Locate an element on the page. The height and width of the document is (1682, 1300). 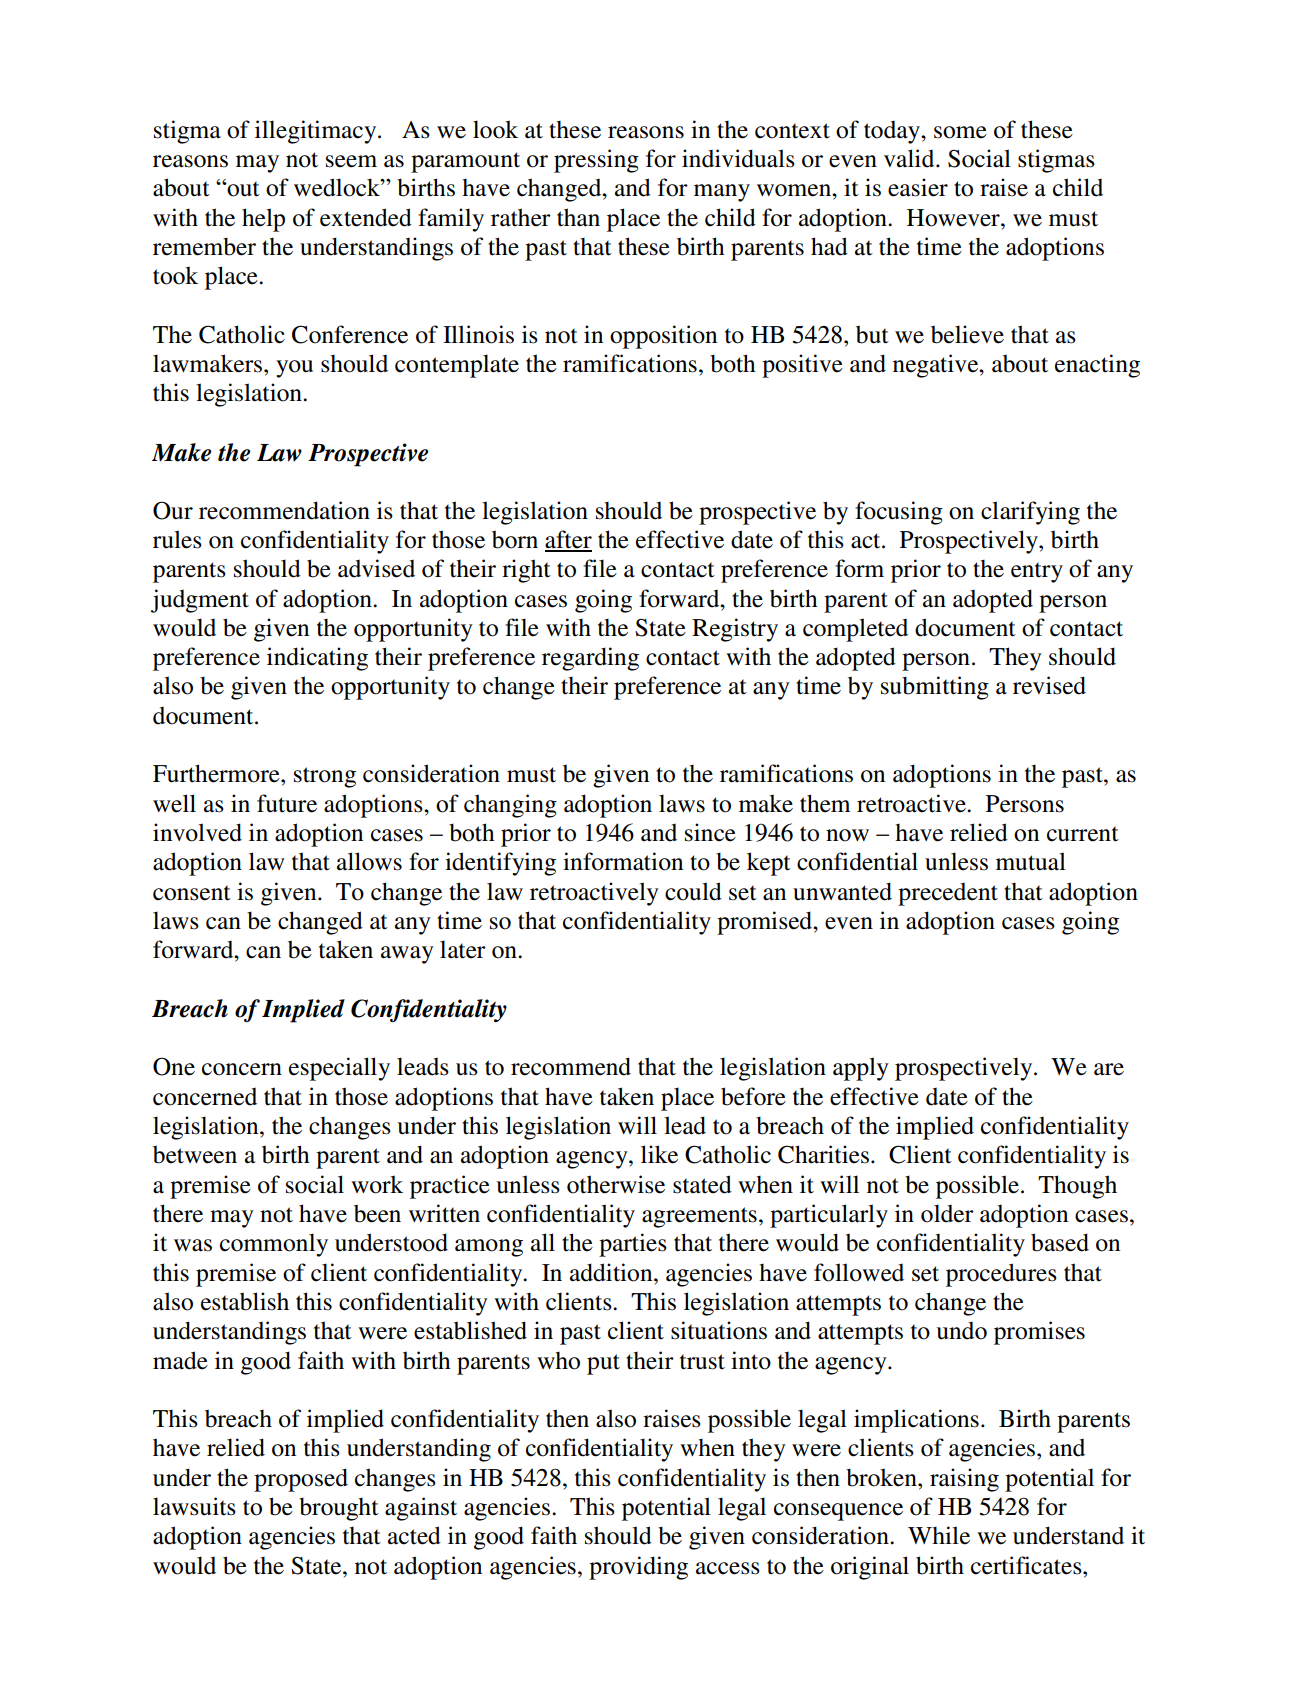
older is located at coordinates (947, 1213).
